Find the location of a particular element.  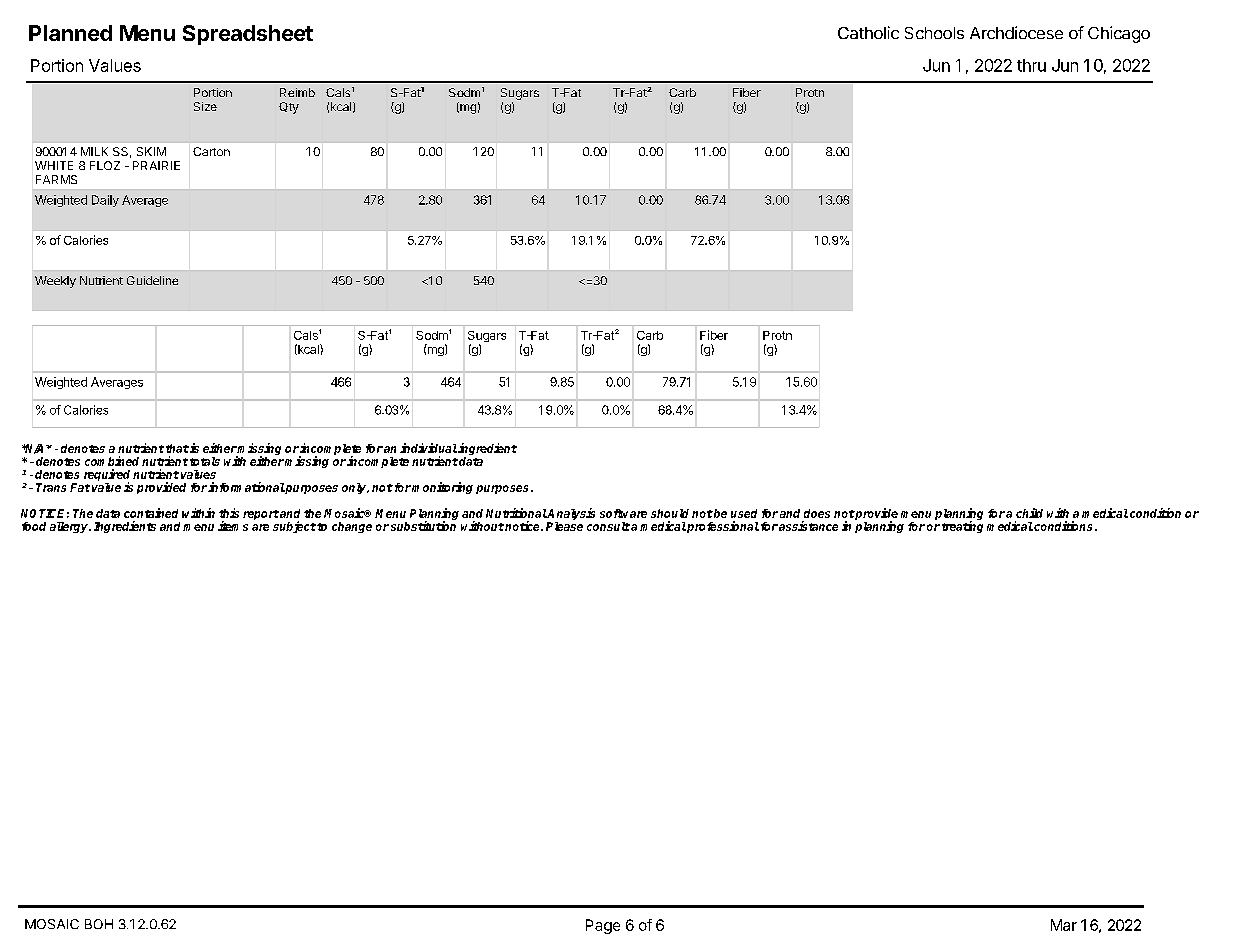

items is located at coordinates (233, 526).
